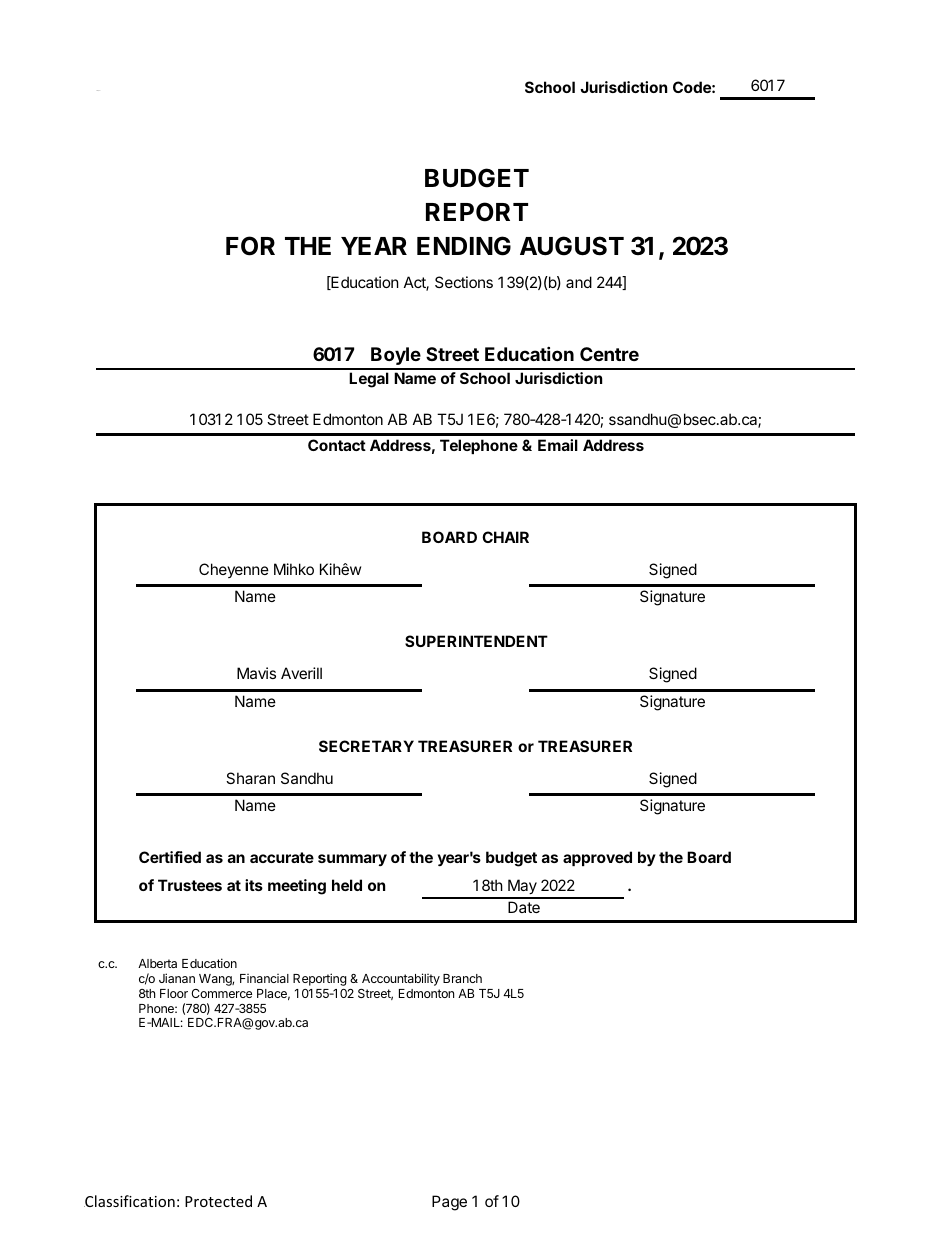 The height and width of the screenshot is (1233, 952). What do you see at coordinates (476, 641) in the screenshot?
I see `SUPERINTENDENT` at bounding box center [476, 641].
